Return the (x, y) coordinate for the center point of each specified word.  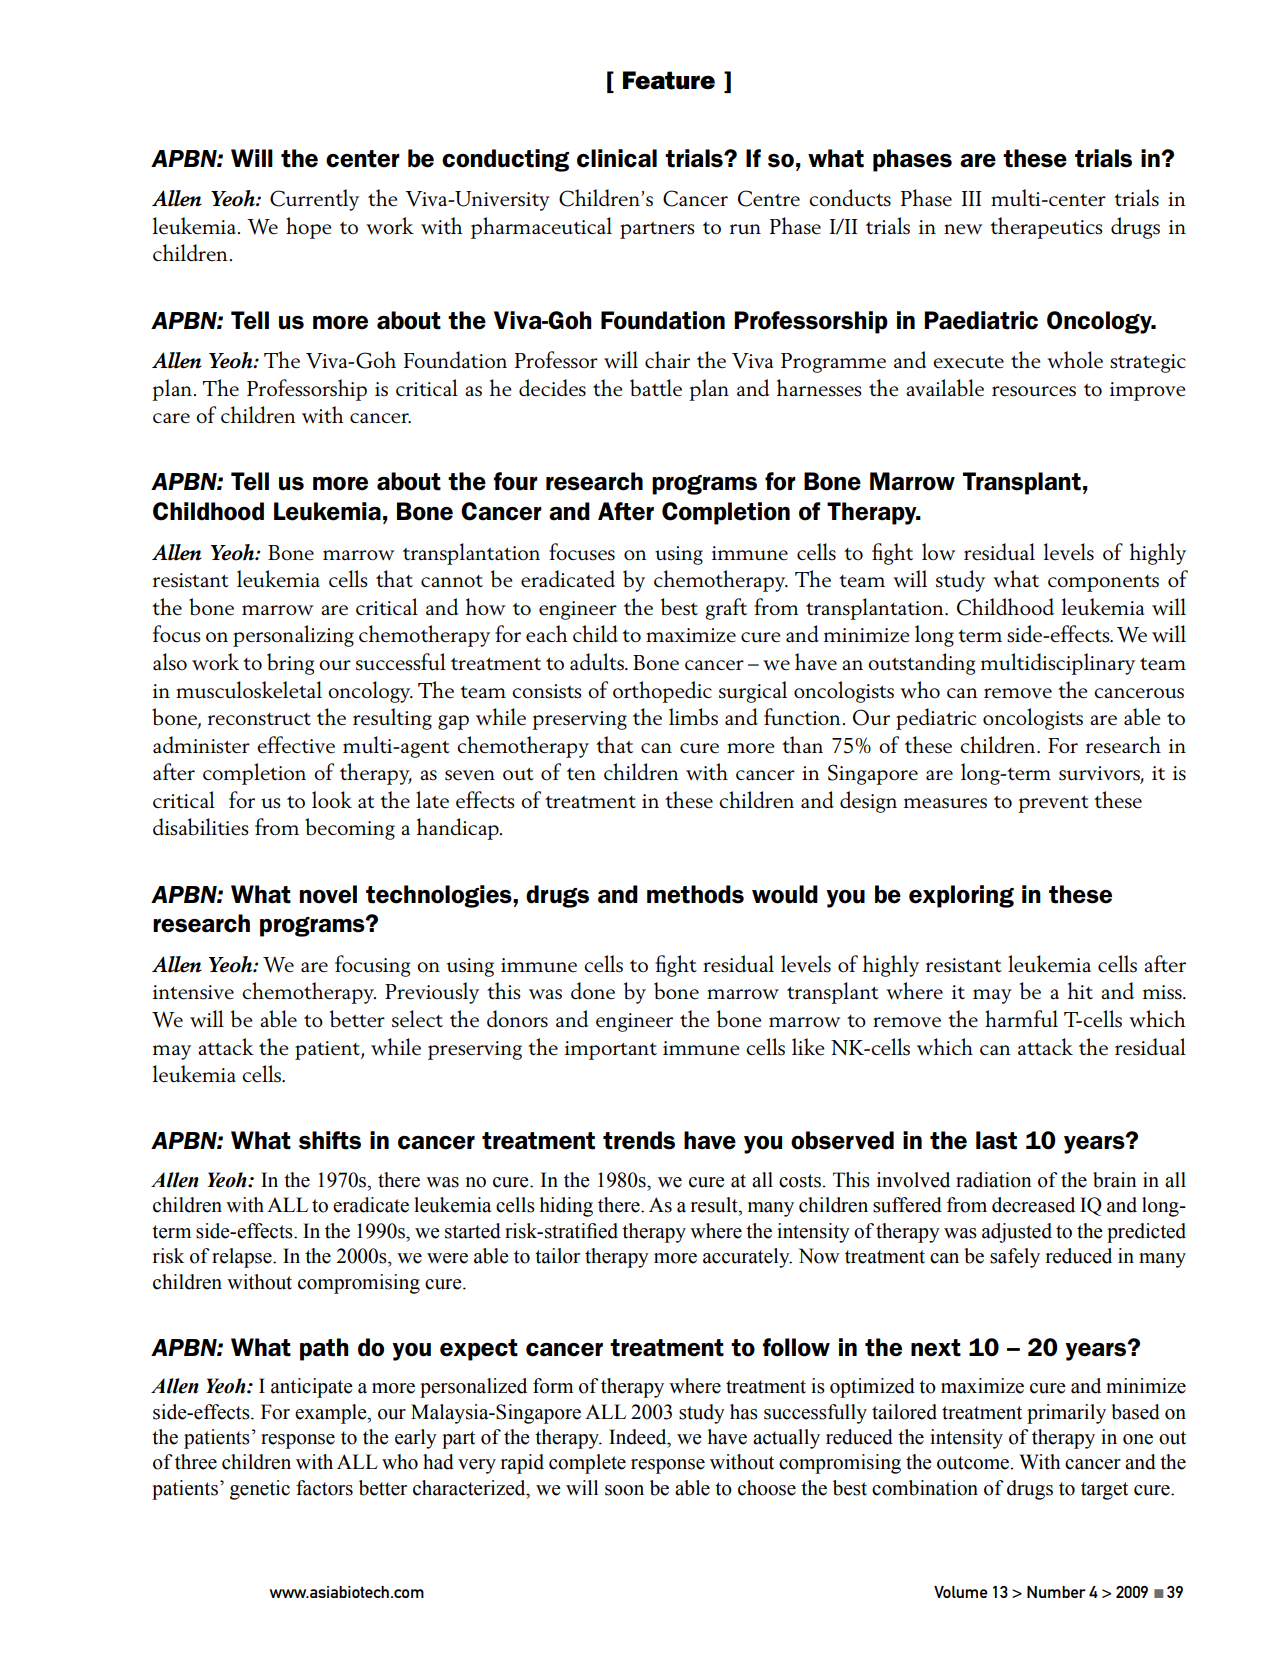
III (972, 198)
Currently (314, 200)
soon (624, 1490)
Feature (669, 80)
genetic (260, 1490)
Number (1056, 1592)
